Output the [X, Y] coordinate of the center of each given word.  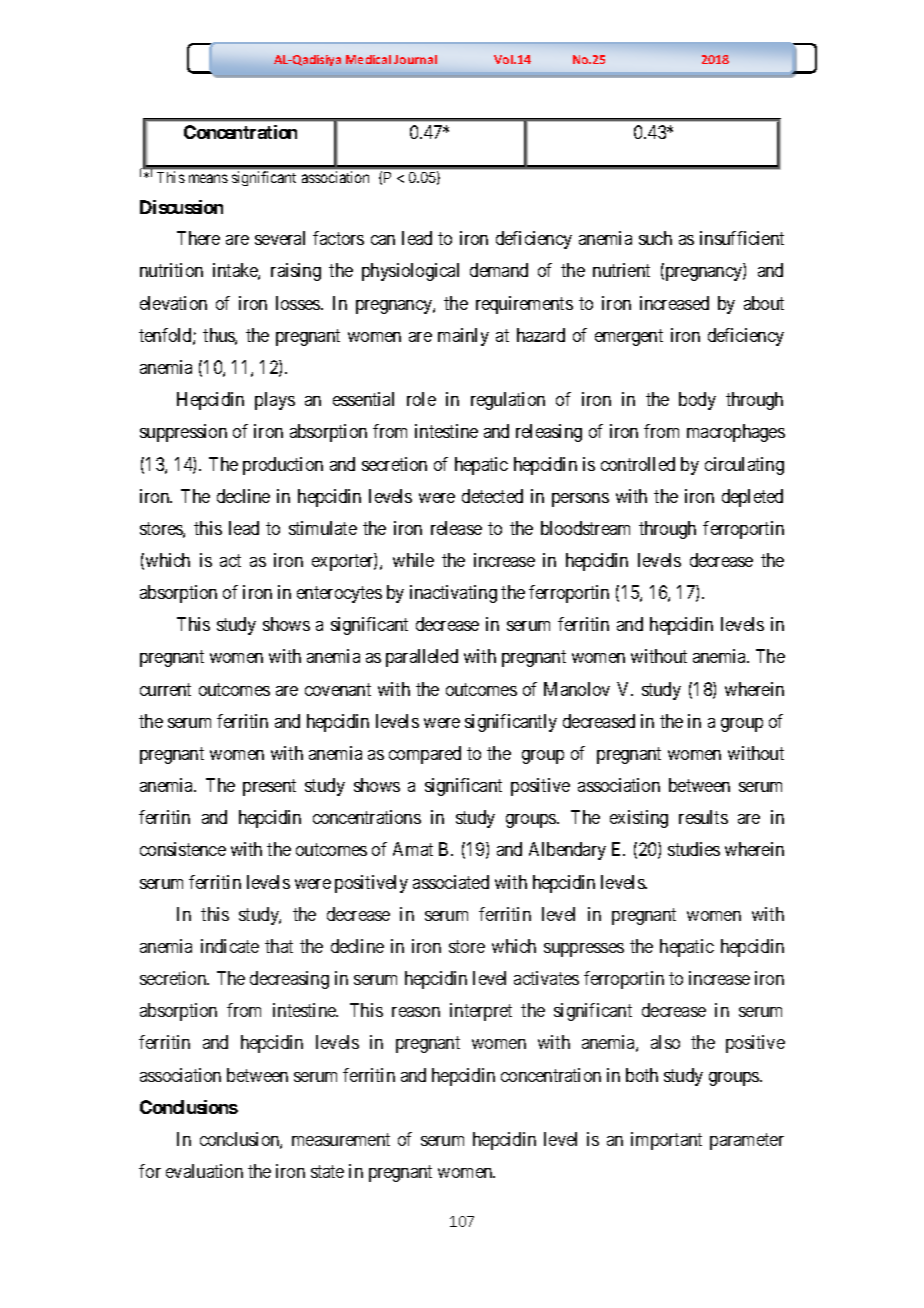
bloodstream [585, 528]
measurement [341, 1139]
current [165, 689]
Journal [415, 59]
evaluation [204, 1171]
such [655, 238]
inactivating [453, 594]
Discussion [181, 207]
